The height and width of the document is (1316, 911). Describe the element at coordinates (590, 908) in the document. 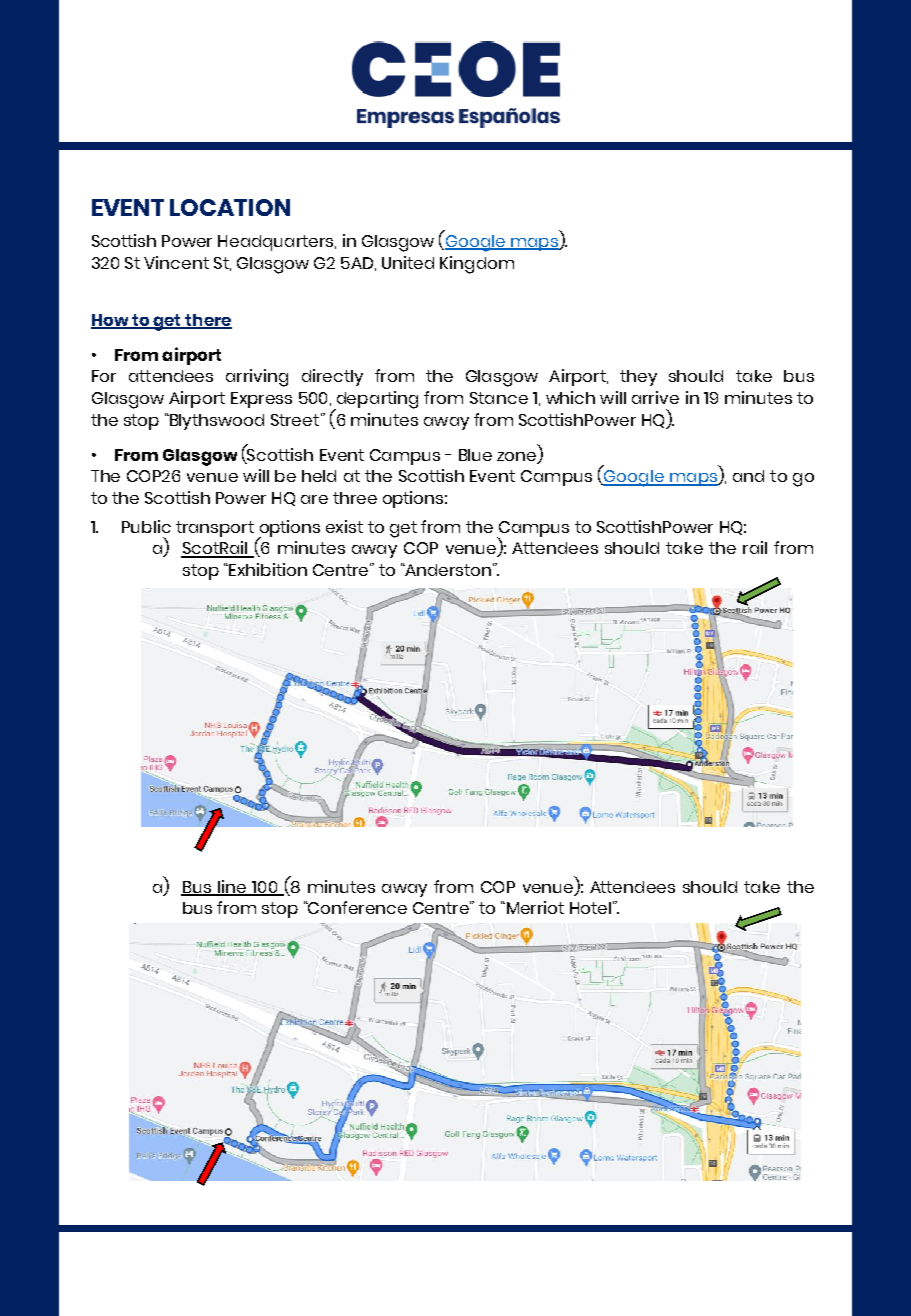

I see `Hotel` at that location.
